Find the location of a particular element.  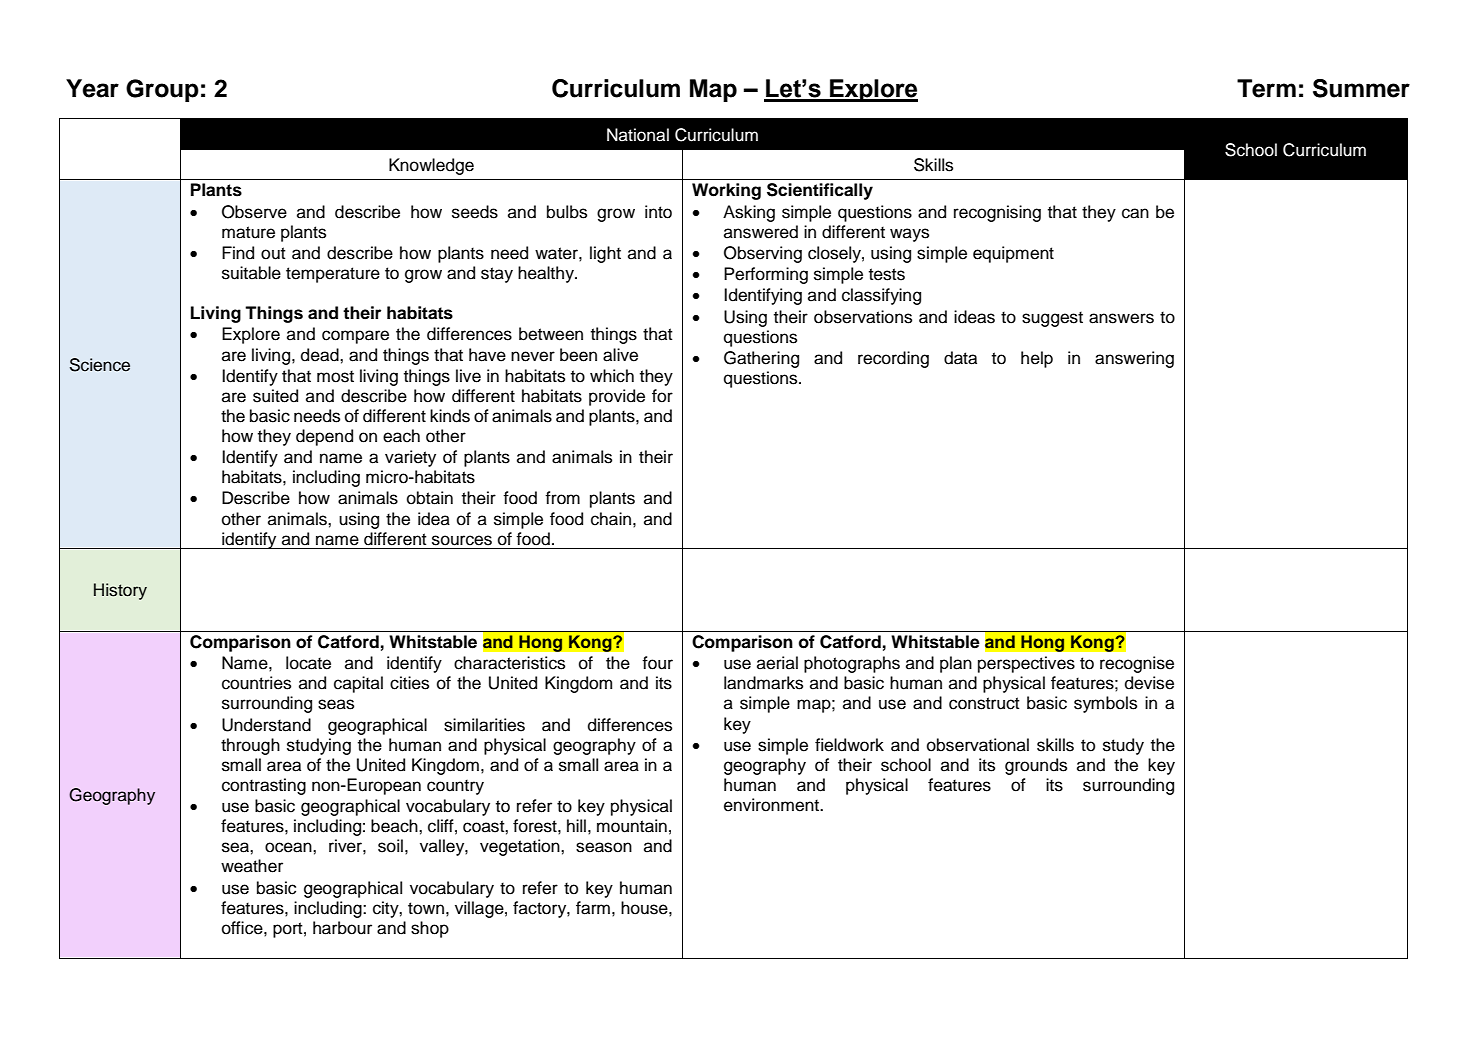

recognise is located at coordinates (1137, 664).
